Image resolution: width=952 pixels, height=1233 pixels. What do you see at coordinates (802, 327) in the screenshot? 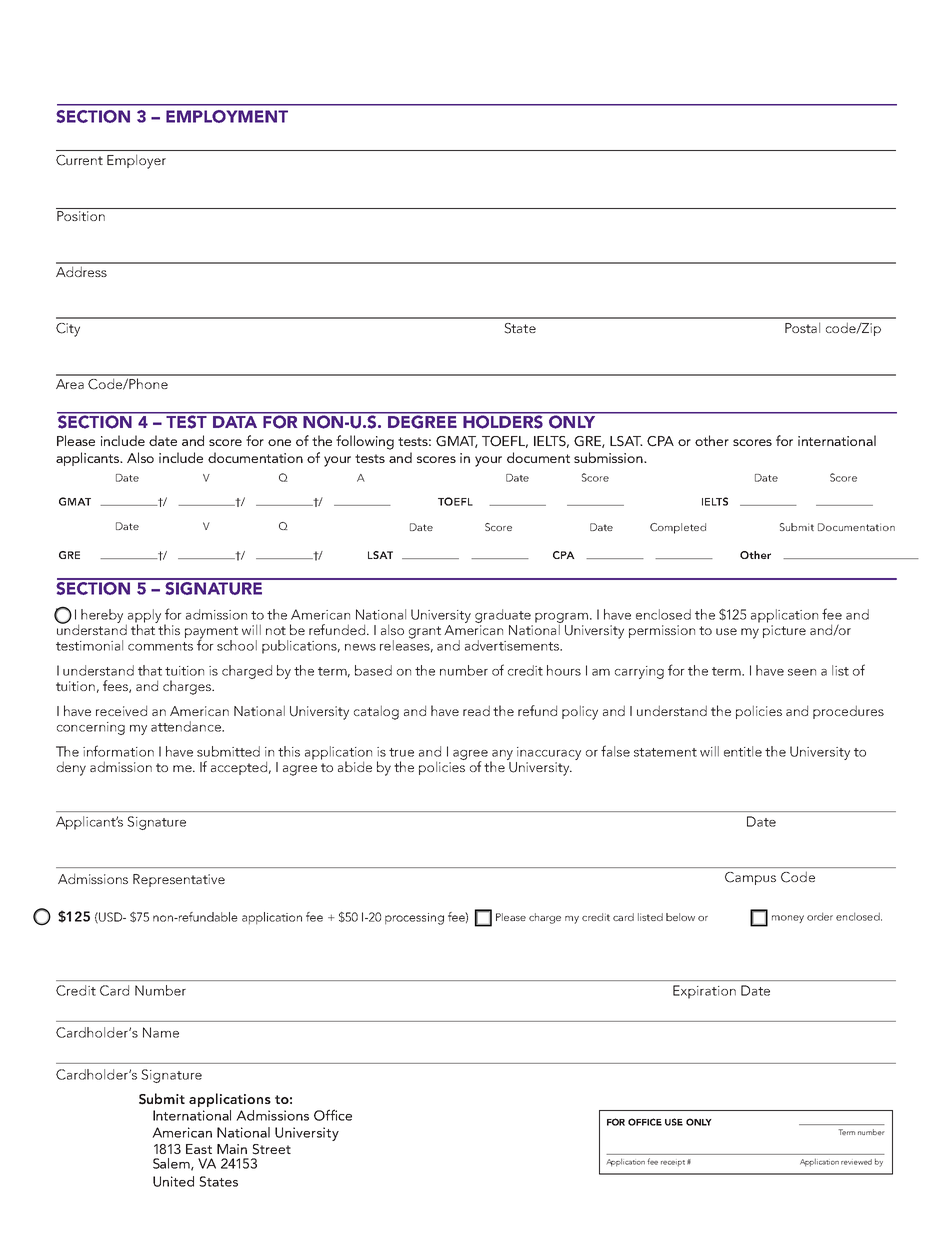
I see `Postal` at bounding box center [802, 327].
